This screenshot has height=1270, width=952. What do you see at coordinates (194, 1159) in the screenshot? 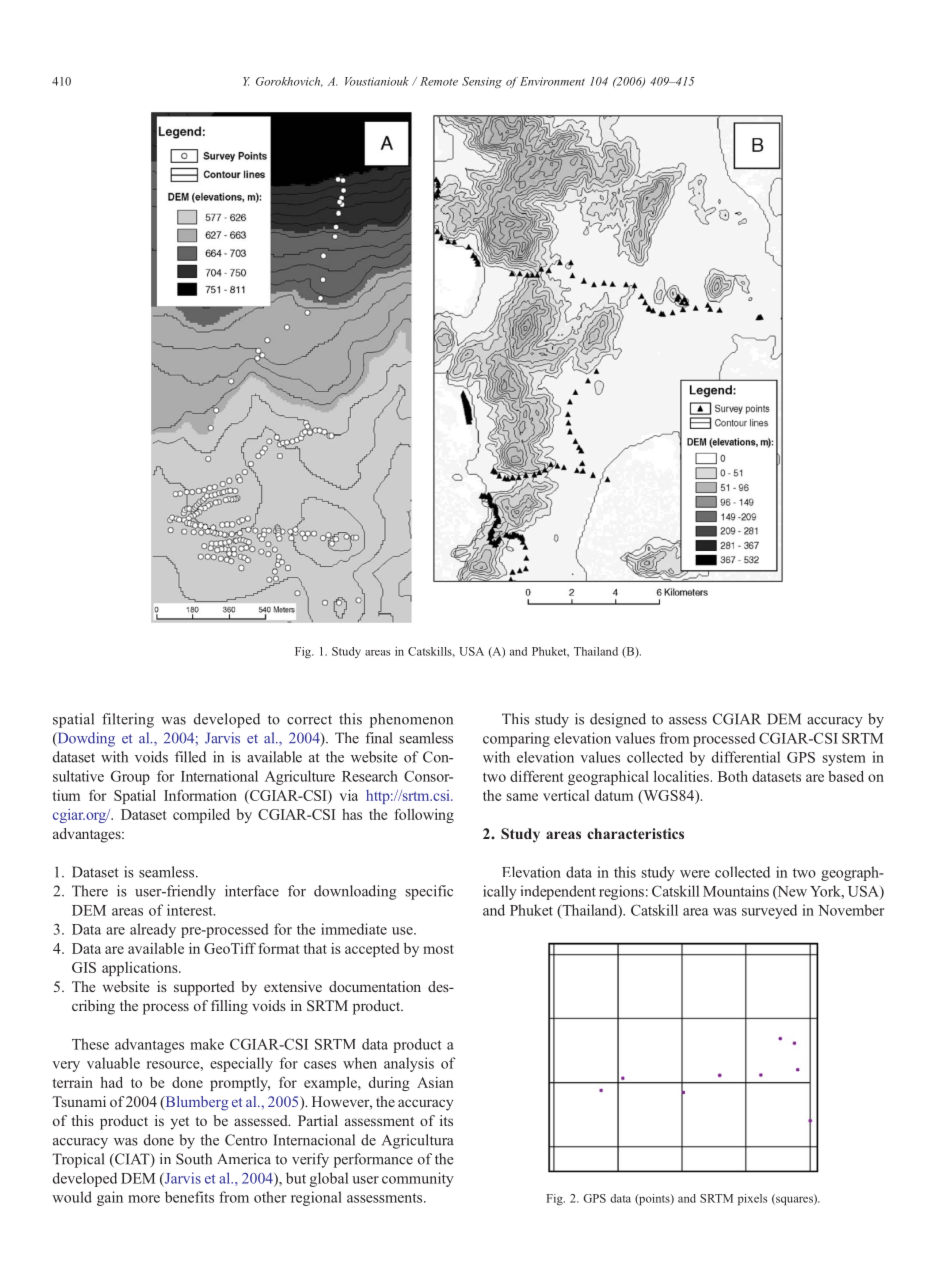
I see `South` at bounding box center [194, 1159].
